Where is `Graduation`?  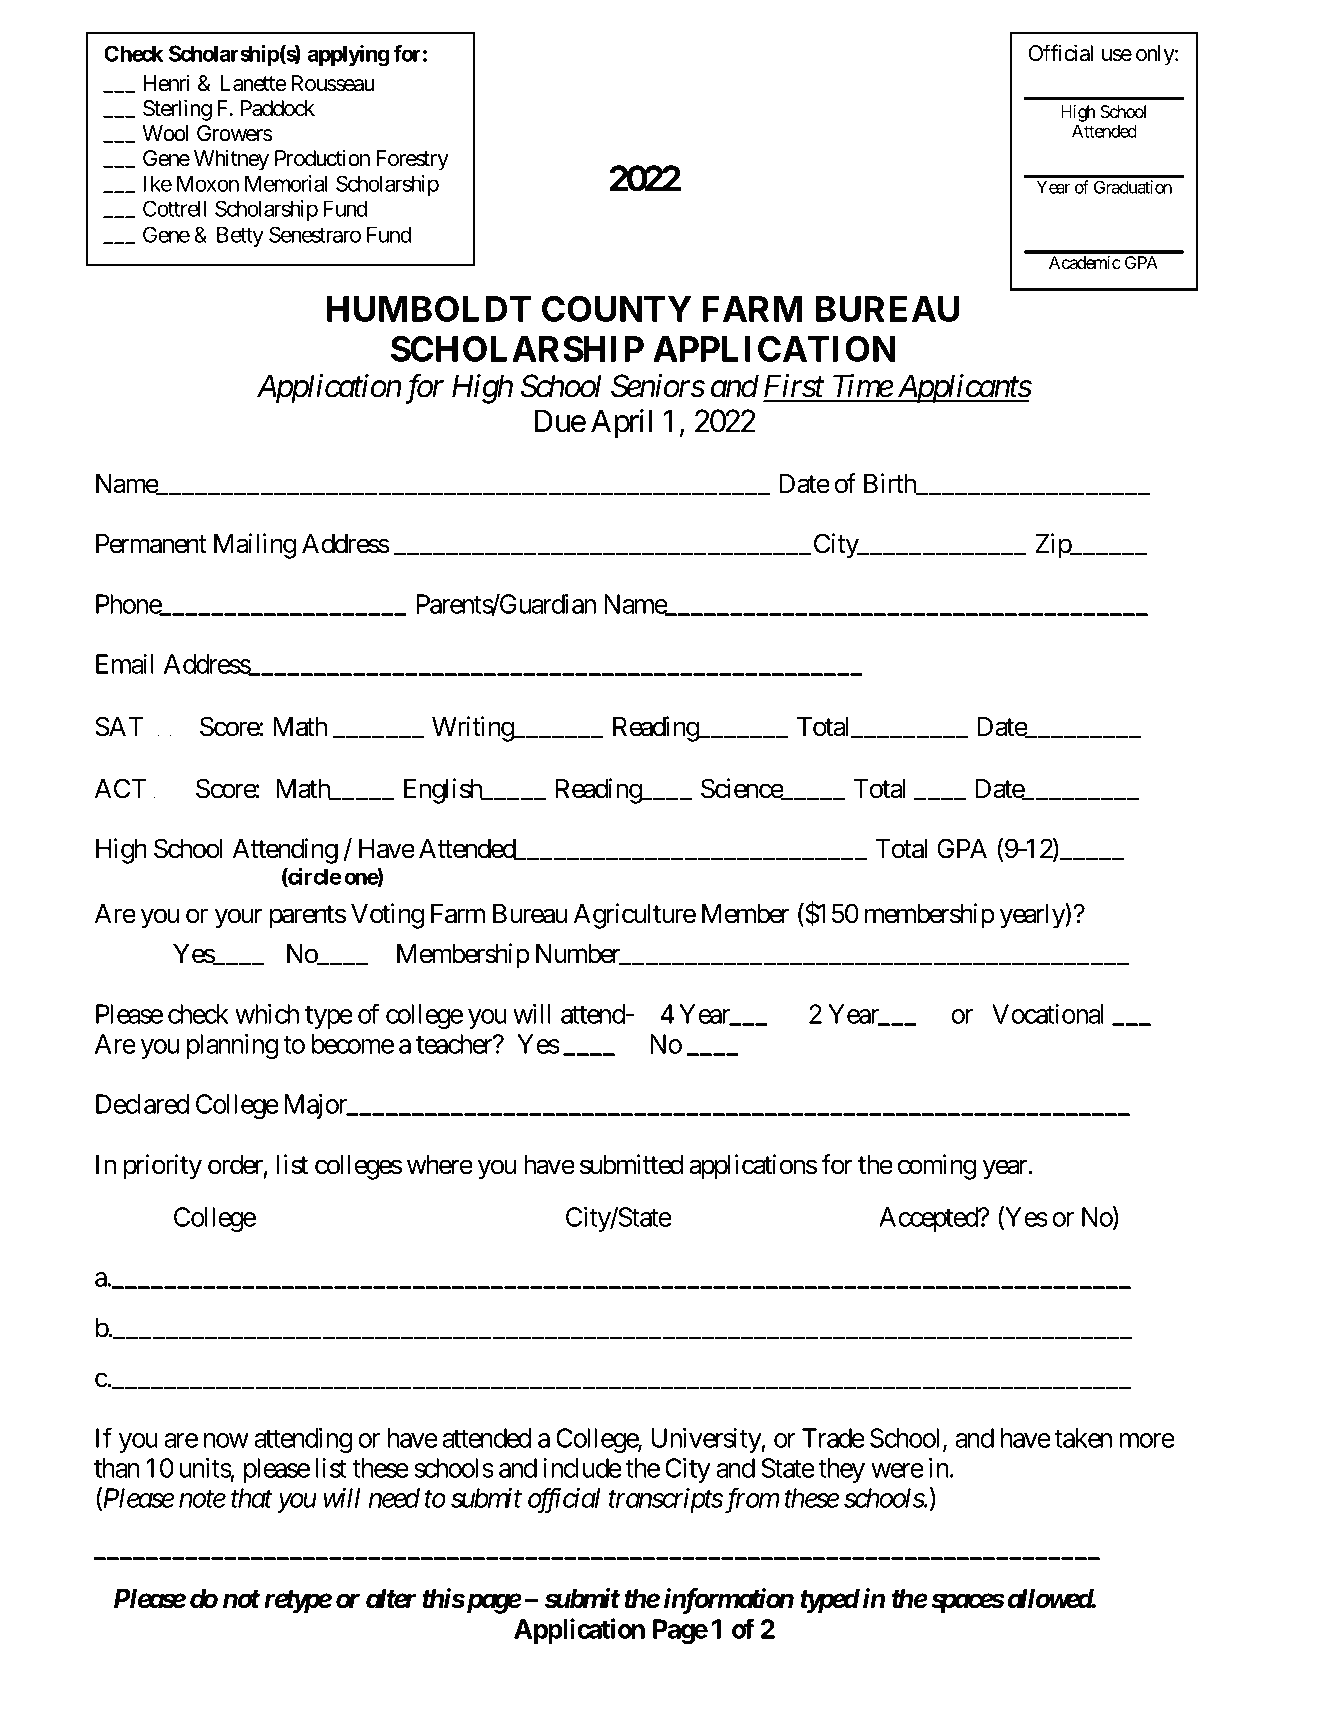 Graduation is located at coordinates (1133, 187).
